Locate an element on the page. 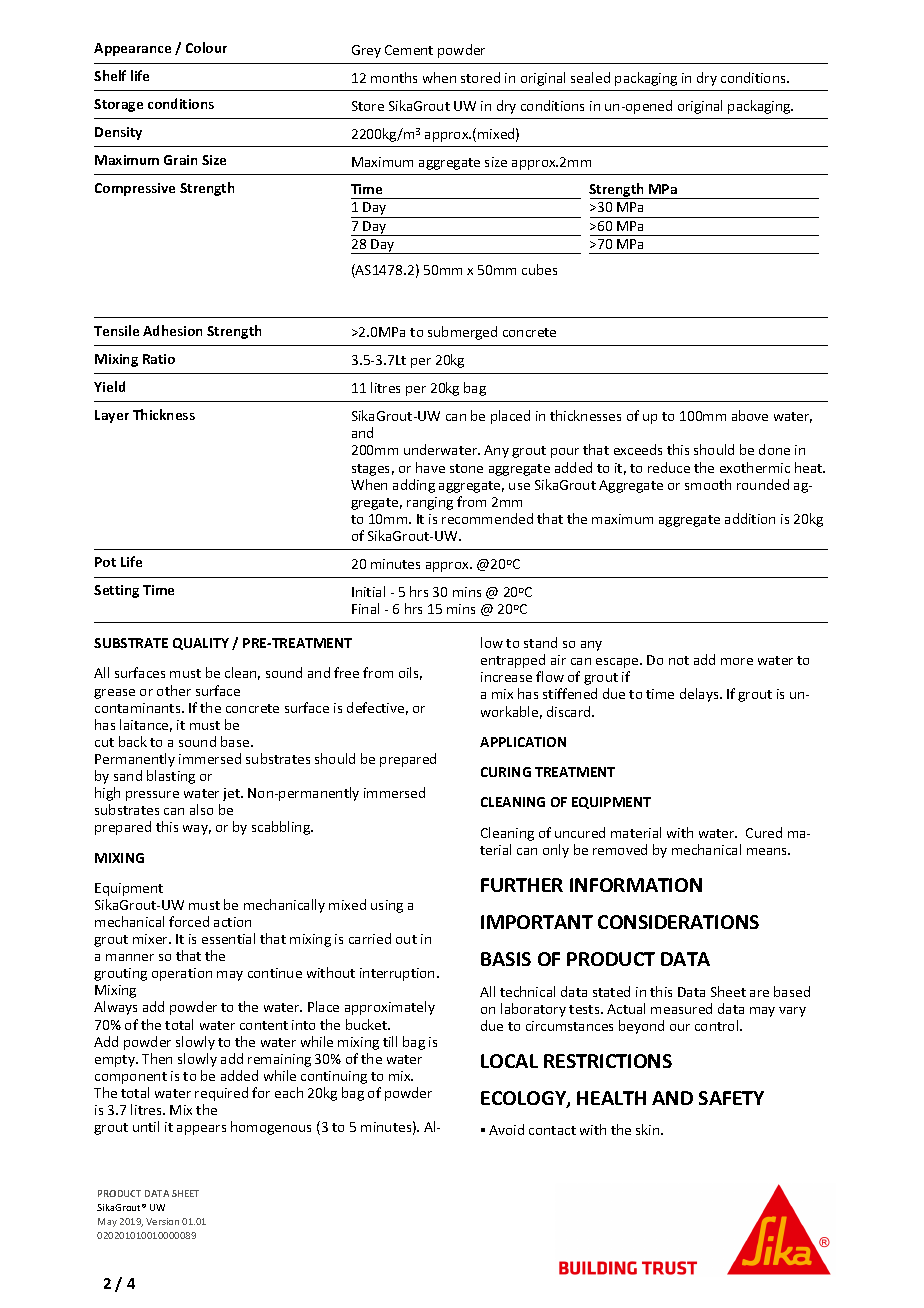  Avoid is located at coordinates (506, 1129).
